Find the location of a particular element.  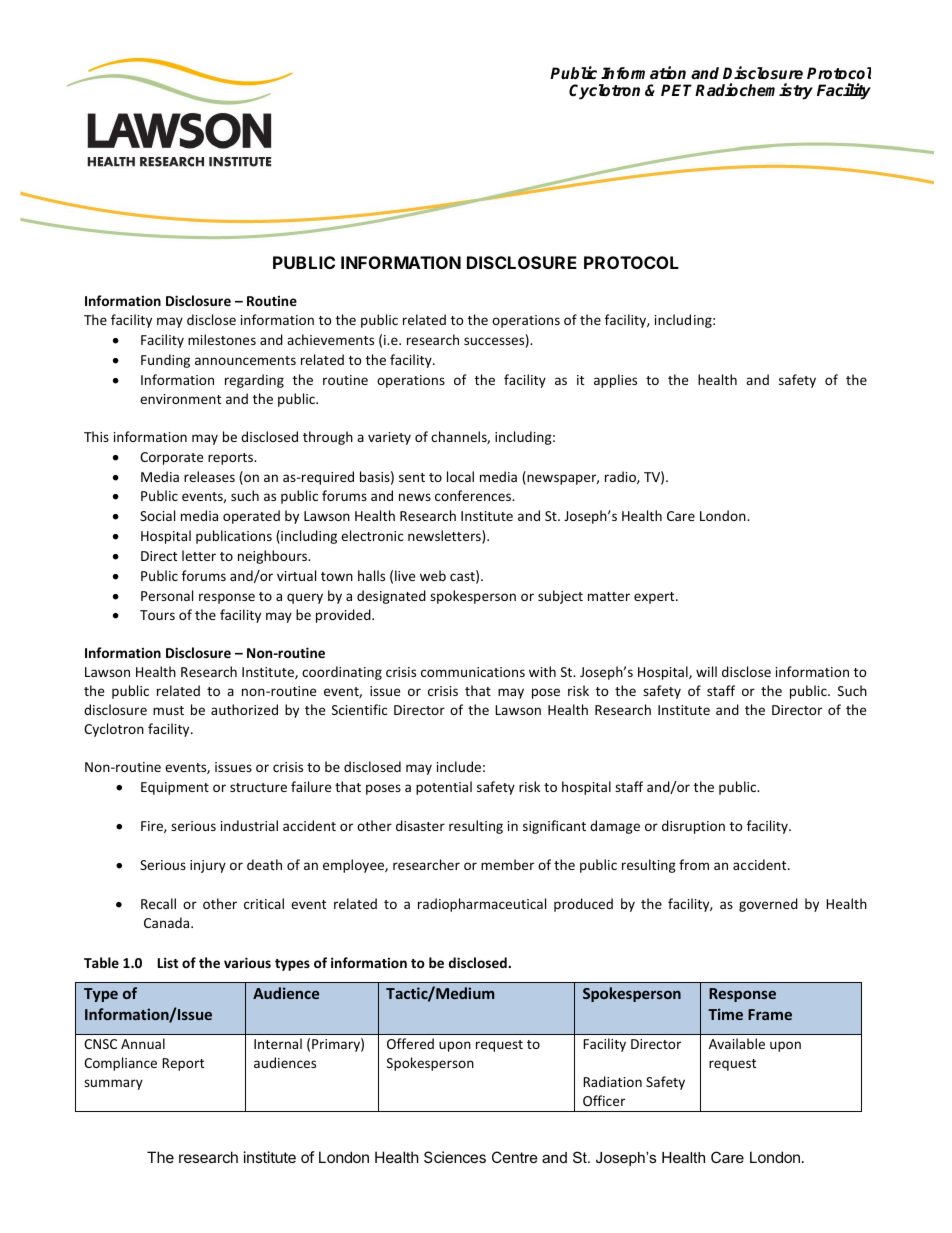

applies is located at coordinates (615, 381).
